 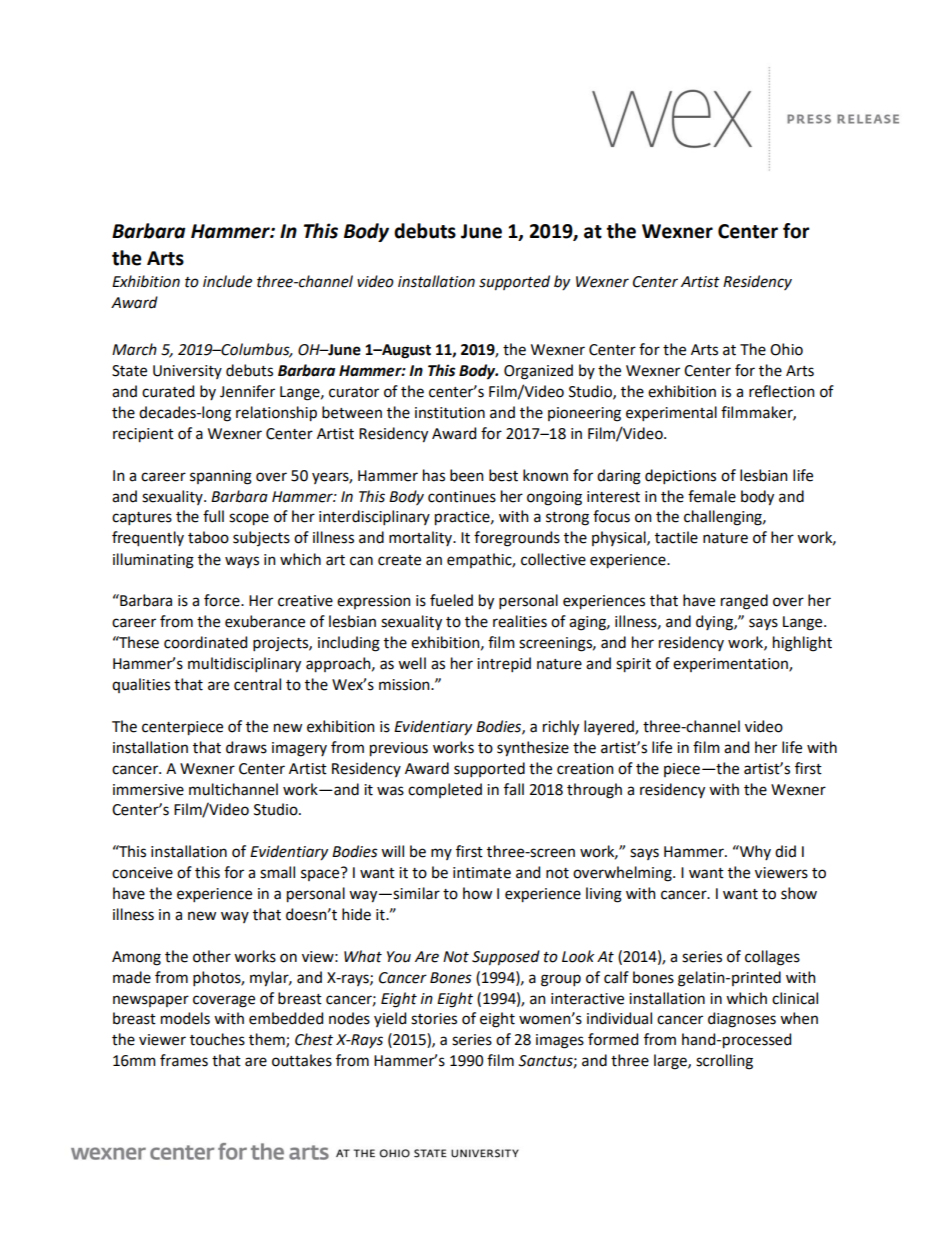 I want to click on completed, so click(x=445, y=790).
